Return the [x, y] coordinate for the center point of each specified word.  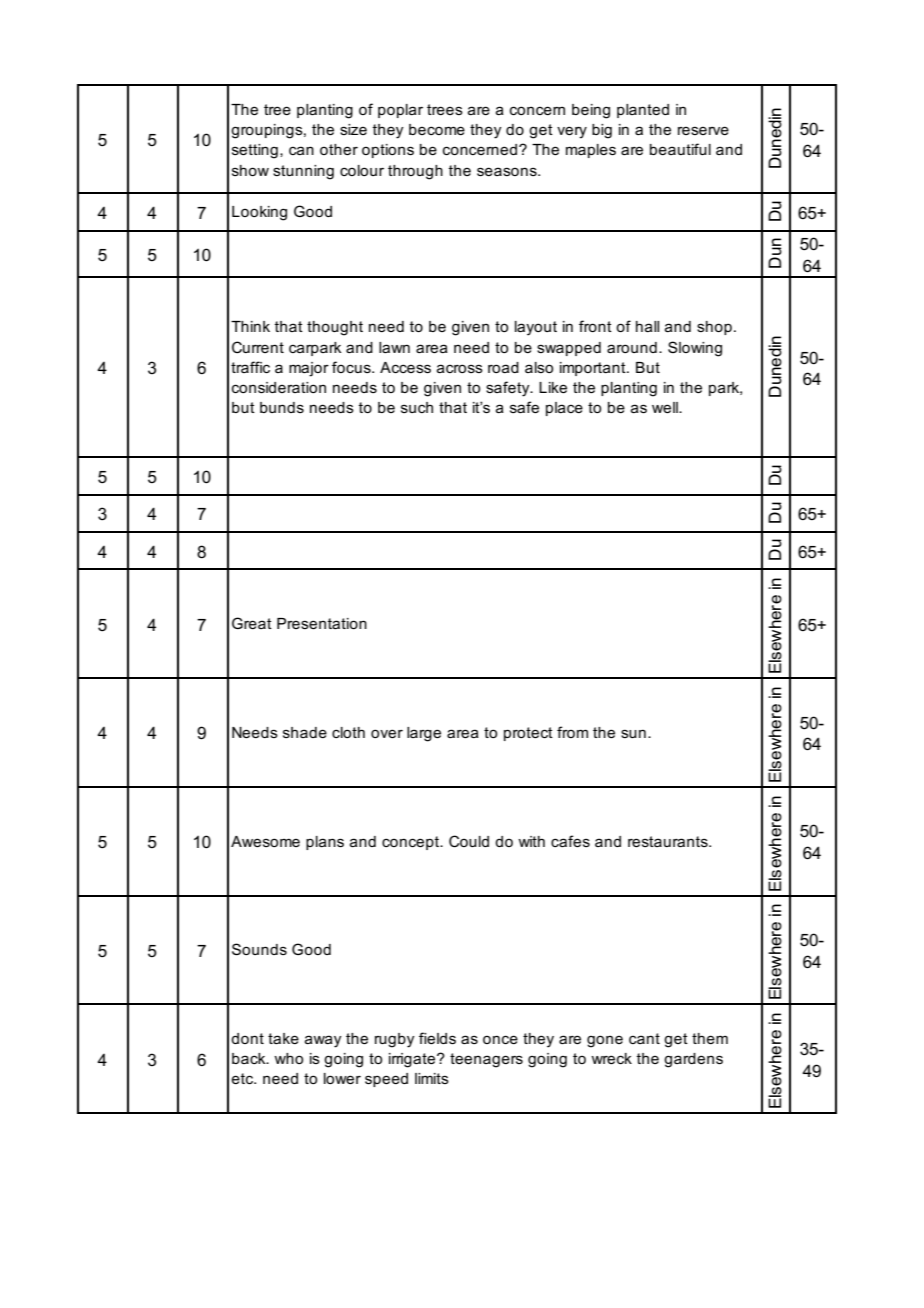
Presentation [322, 623]
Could [469, 841]
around [632, 347]
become [437, 129]
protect [528, 734]
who [288, 1058]
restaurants [669, 841]
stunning [303, 172]
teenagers [486, 1060]
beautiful [680, 149]
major [309, 369]
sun [633, 733]
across [460, 368]
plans [325, 843]
